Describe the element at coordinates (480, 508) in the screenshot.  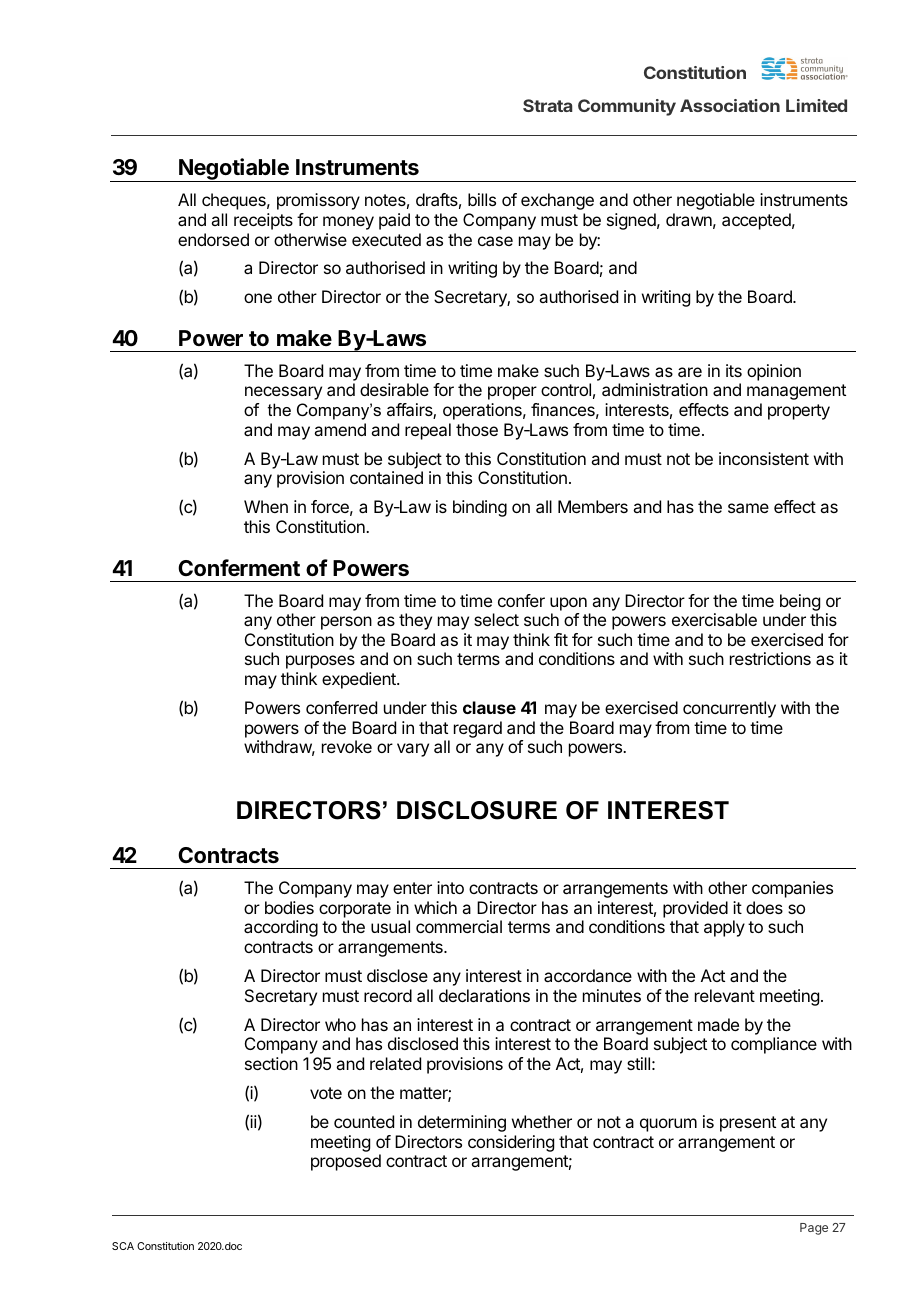
I see `binding` at that location.
